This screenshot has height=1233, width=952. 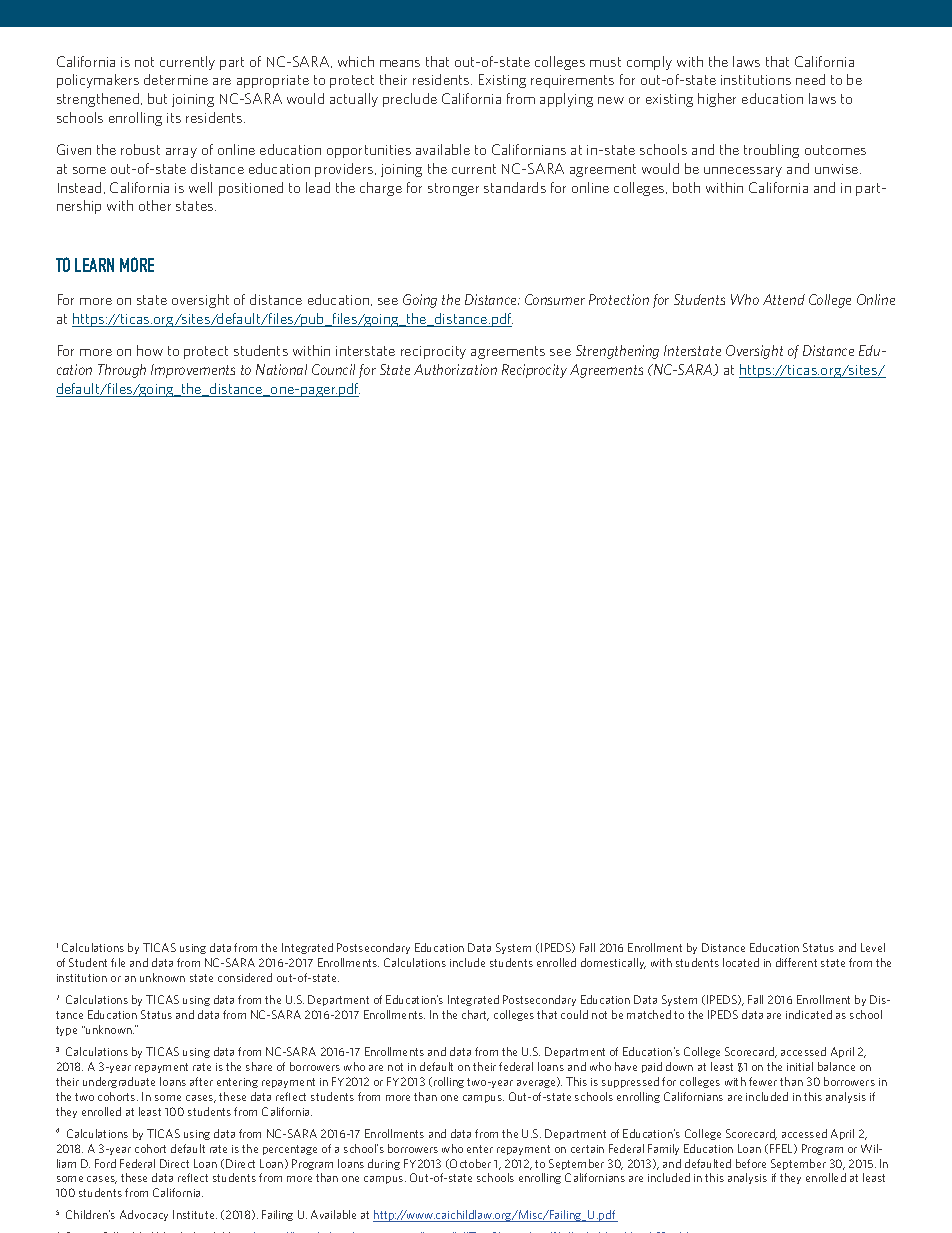 I want to click on but, so click(x=157, y=98).
